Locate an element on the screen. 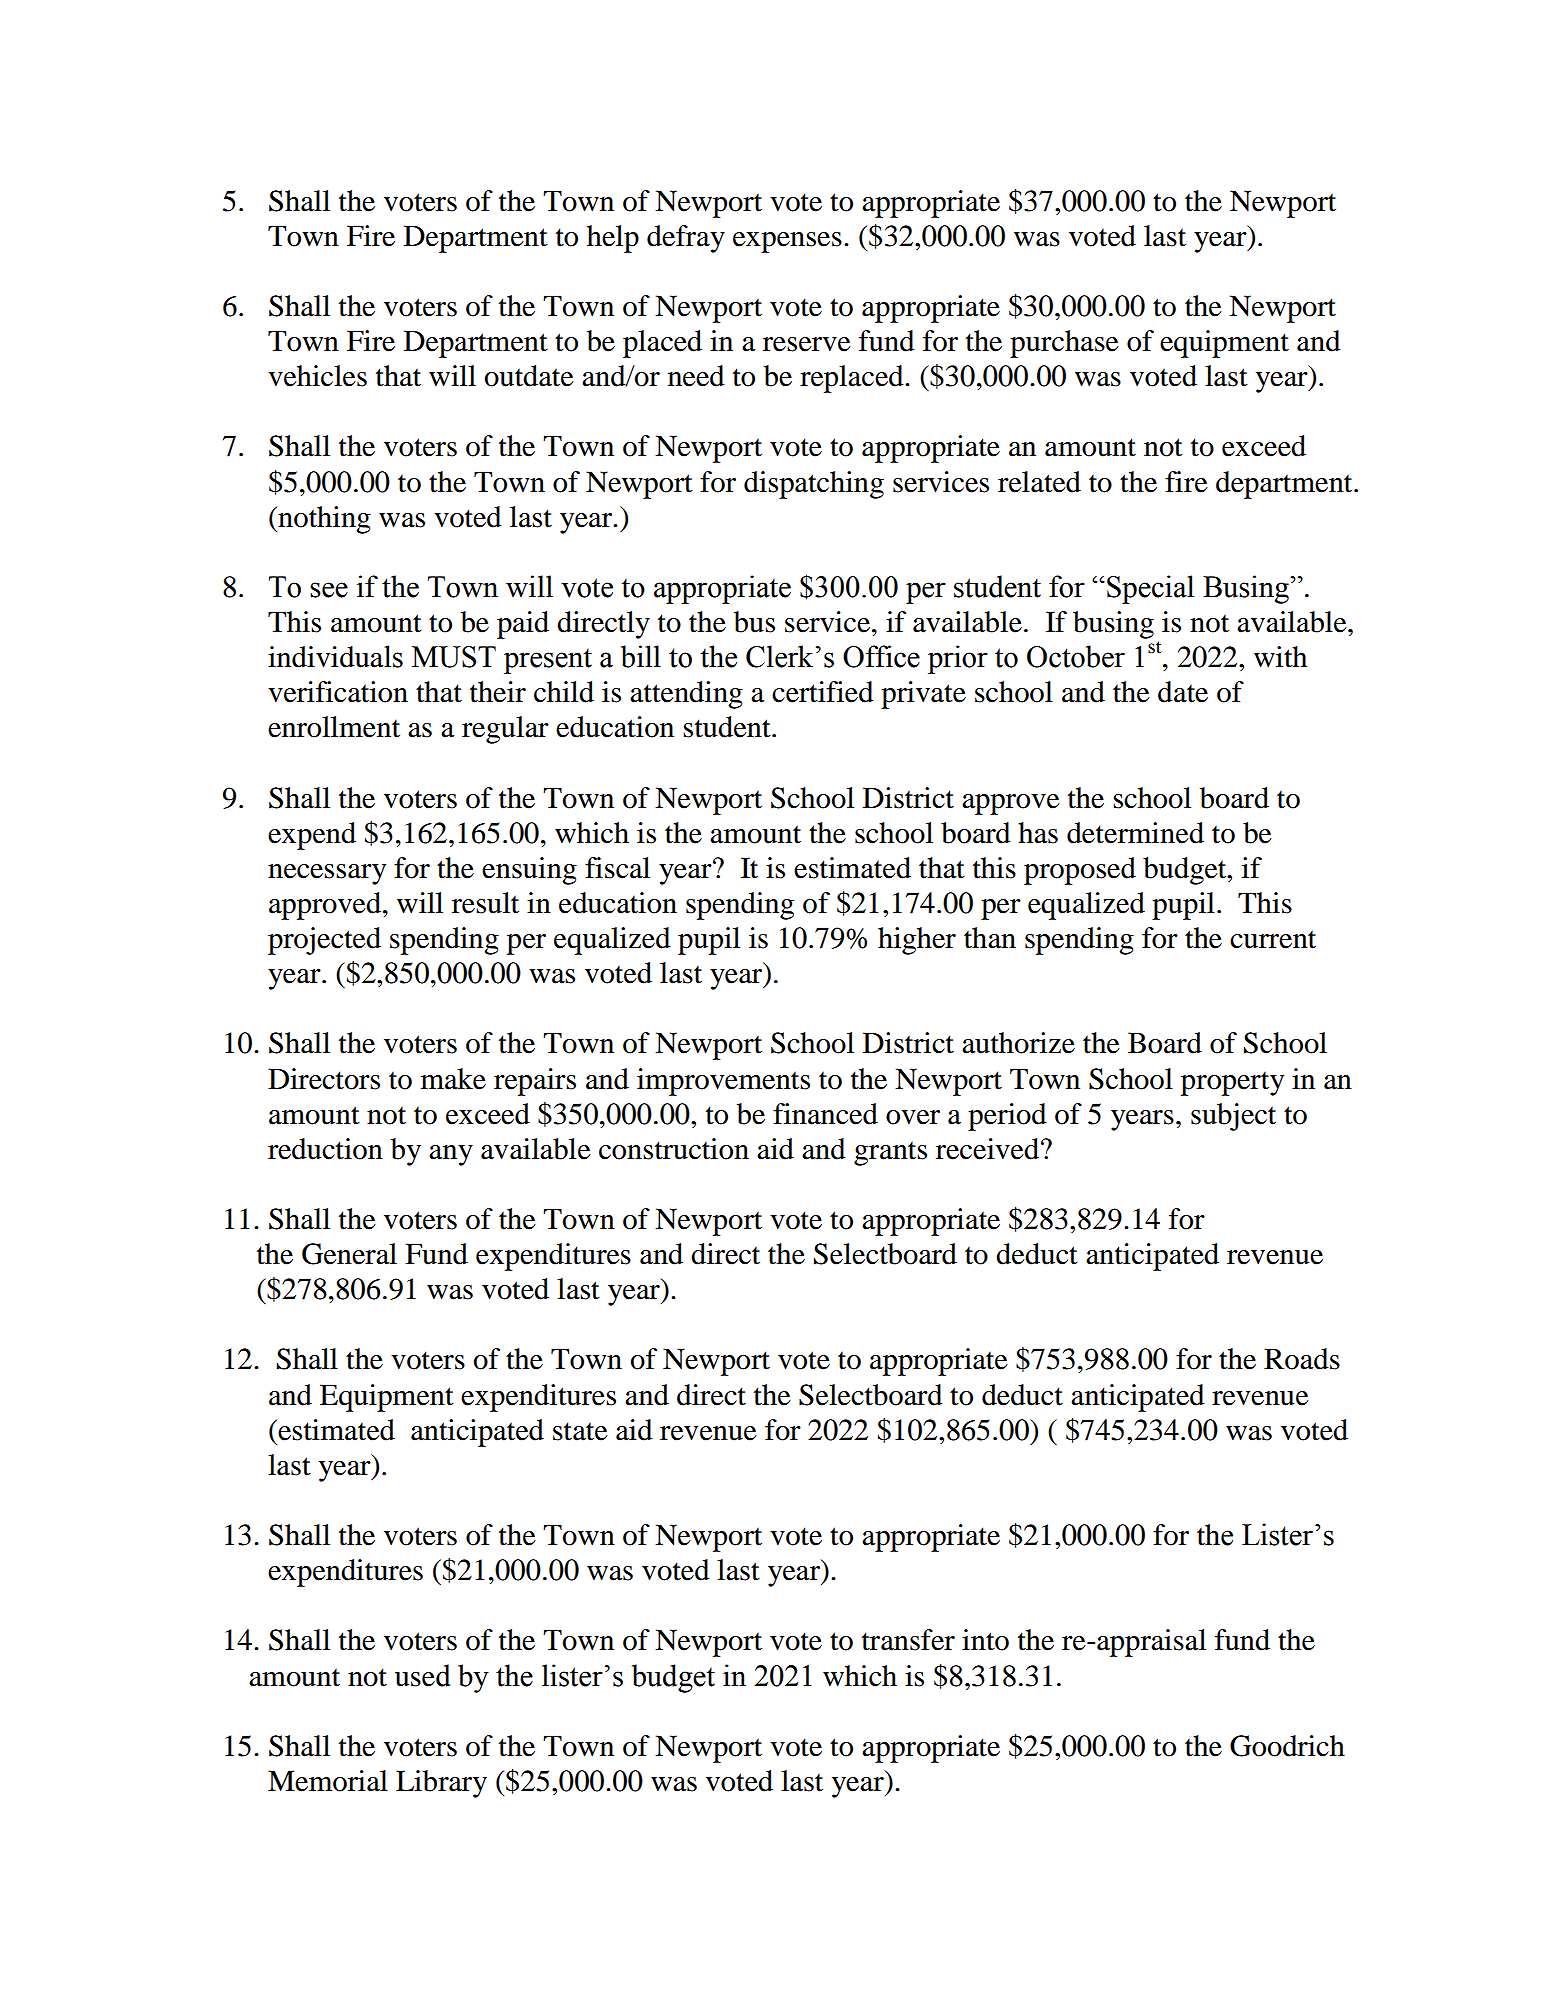 This screenshot has width=1557, height=2015. Special is located at coordinates (1150, 589).
